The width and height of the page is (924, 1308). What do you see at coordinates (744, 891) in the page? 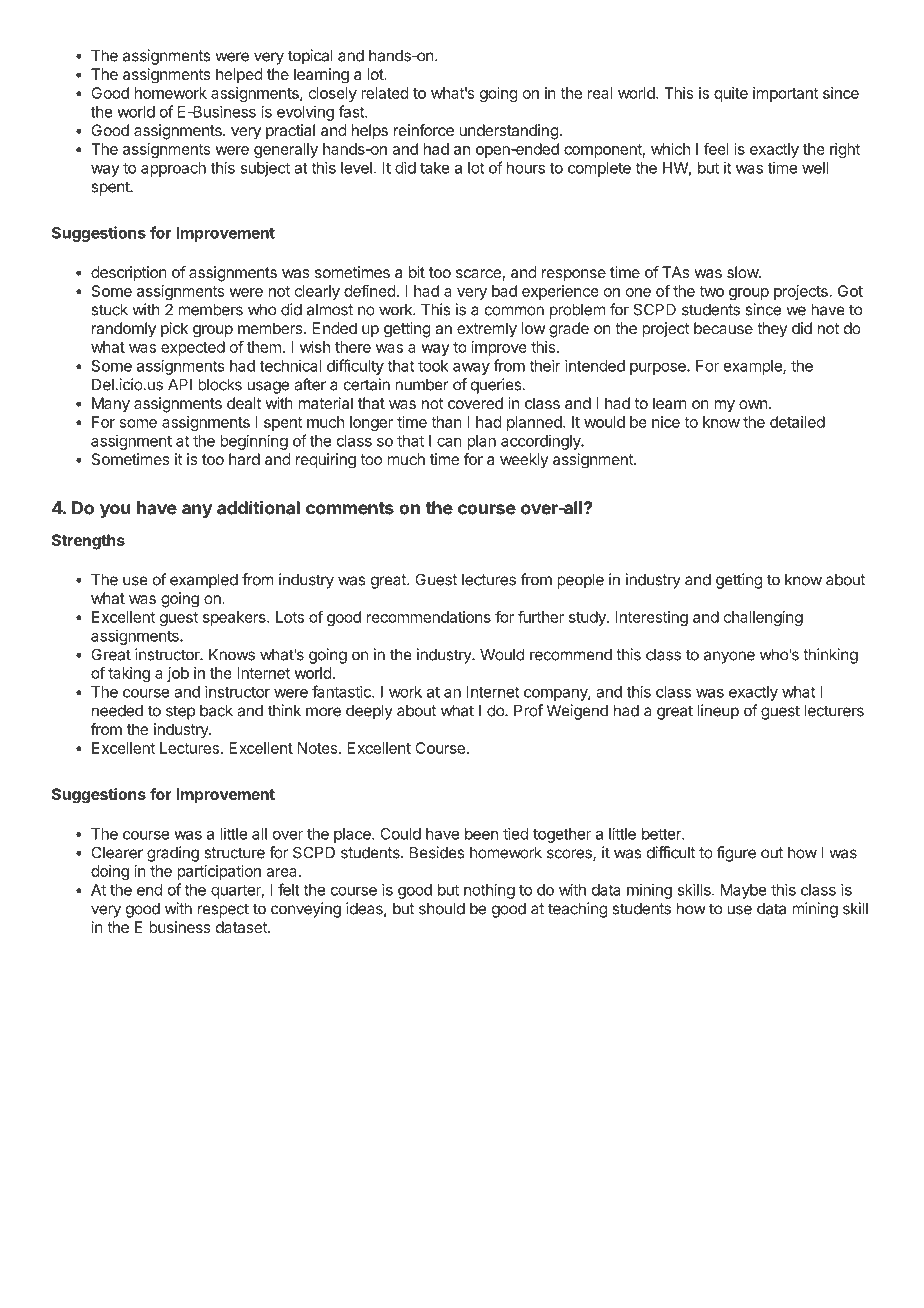
I see `Maybe` at bounding box center [744, 891].
